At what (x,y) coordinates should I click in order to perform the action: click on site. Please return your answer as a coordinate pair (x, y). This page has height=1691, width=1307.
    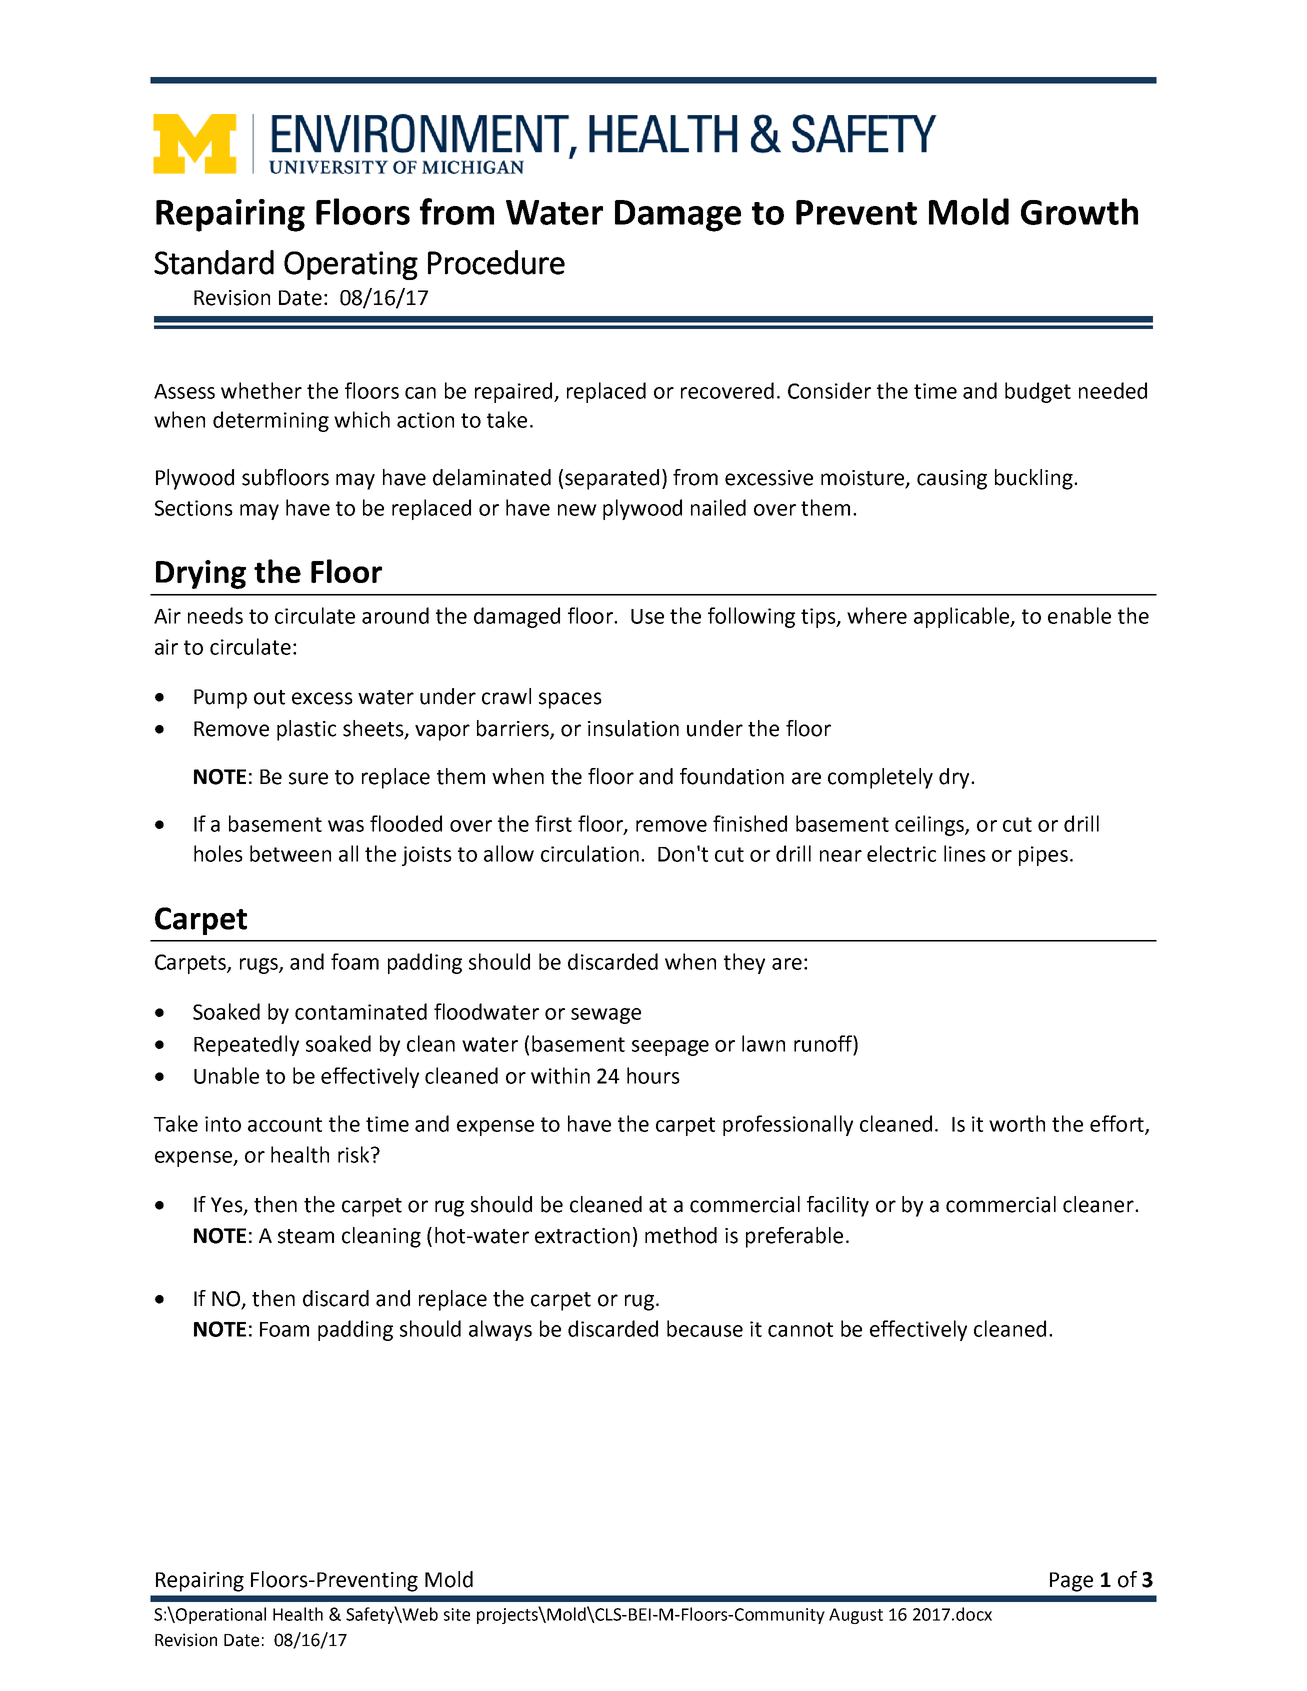
    Looking at the image, I should click on (457, 1614).
